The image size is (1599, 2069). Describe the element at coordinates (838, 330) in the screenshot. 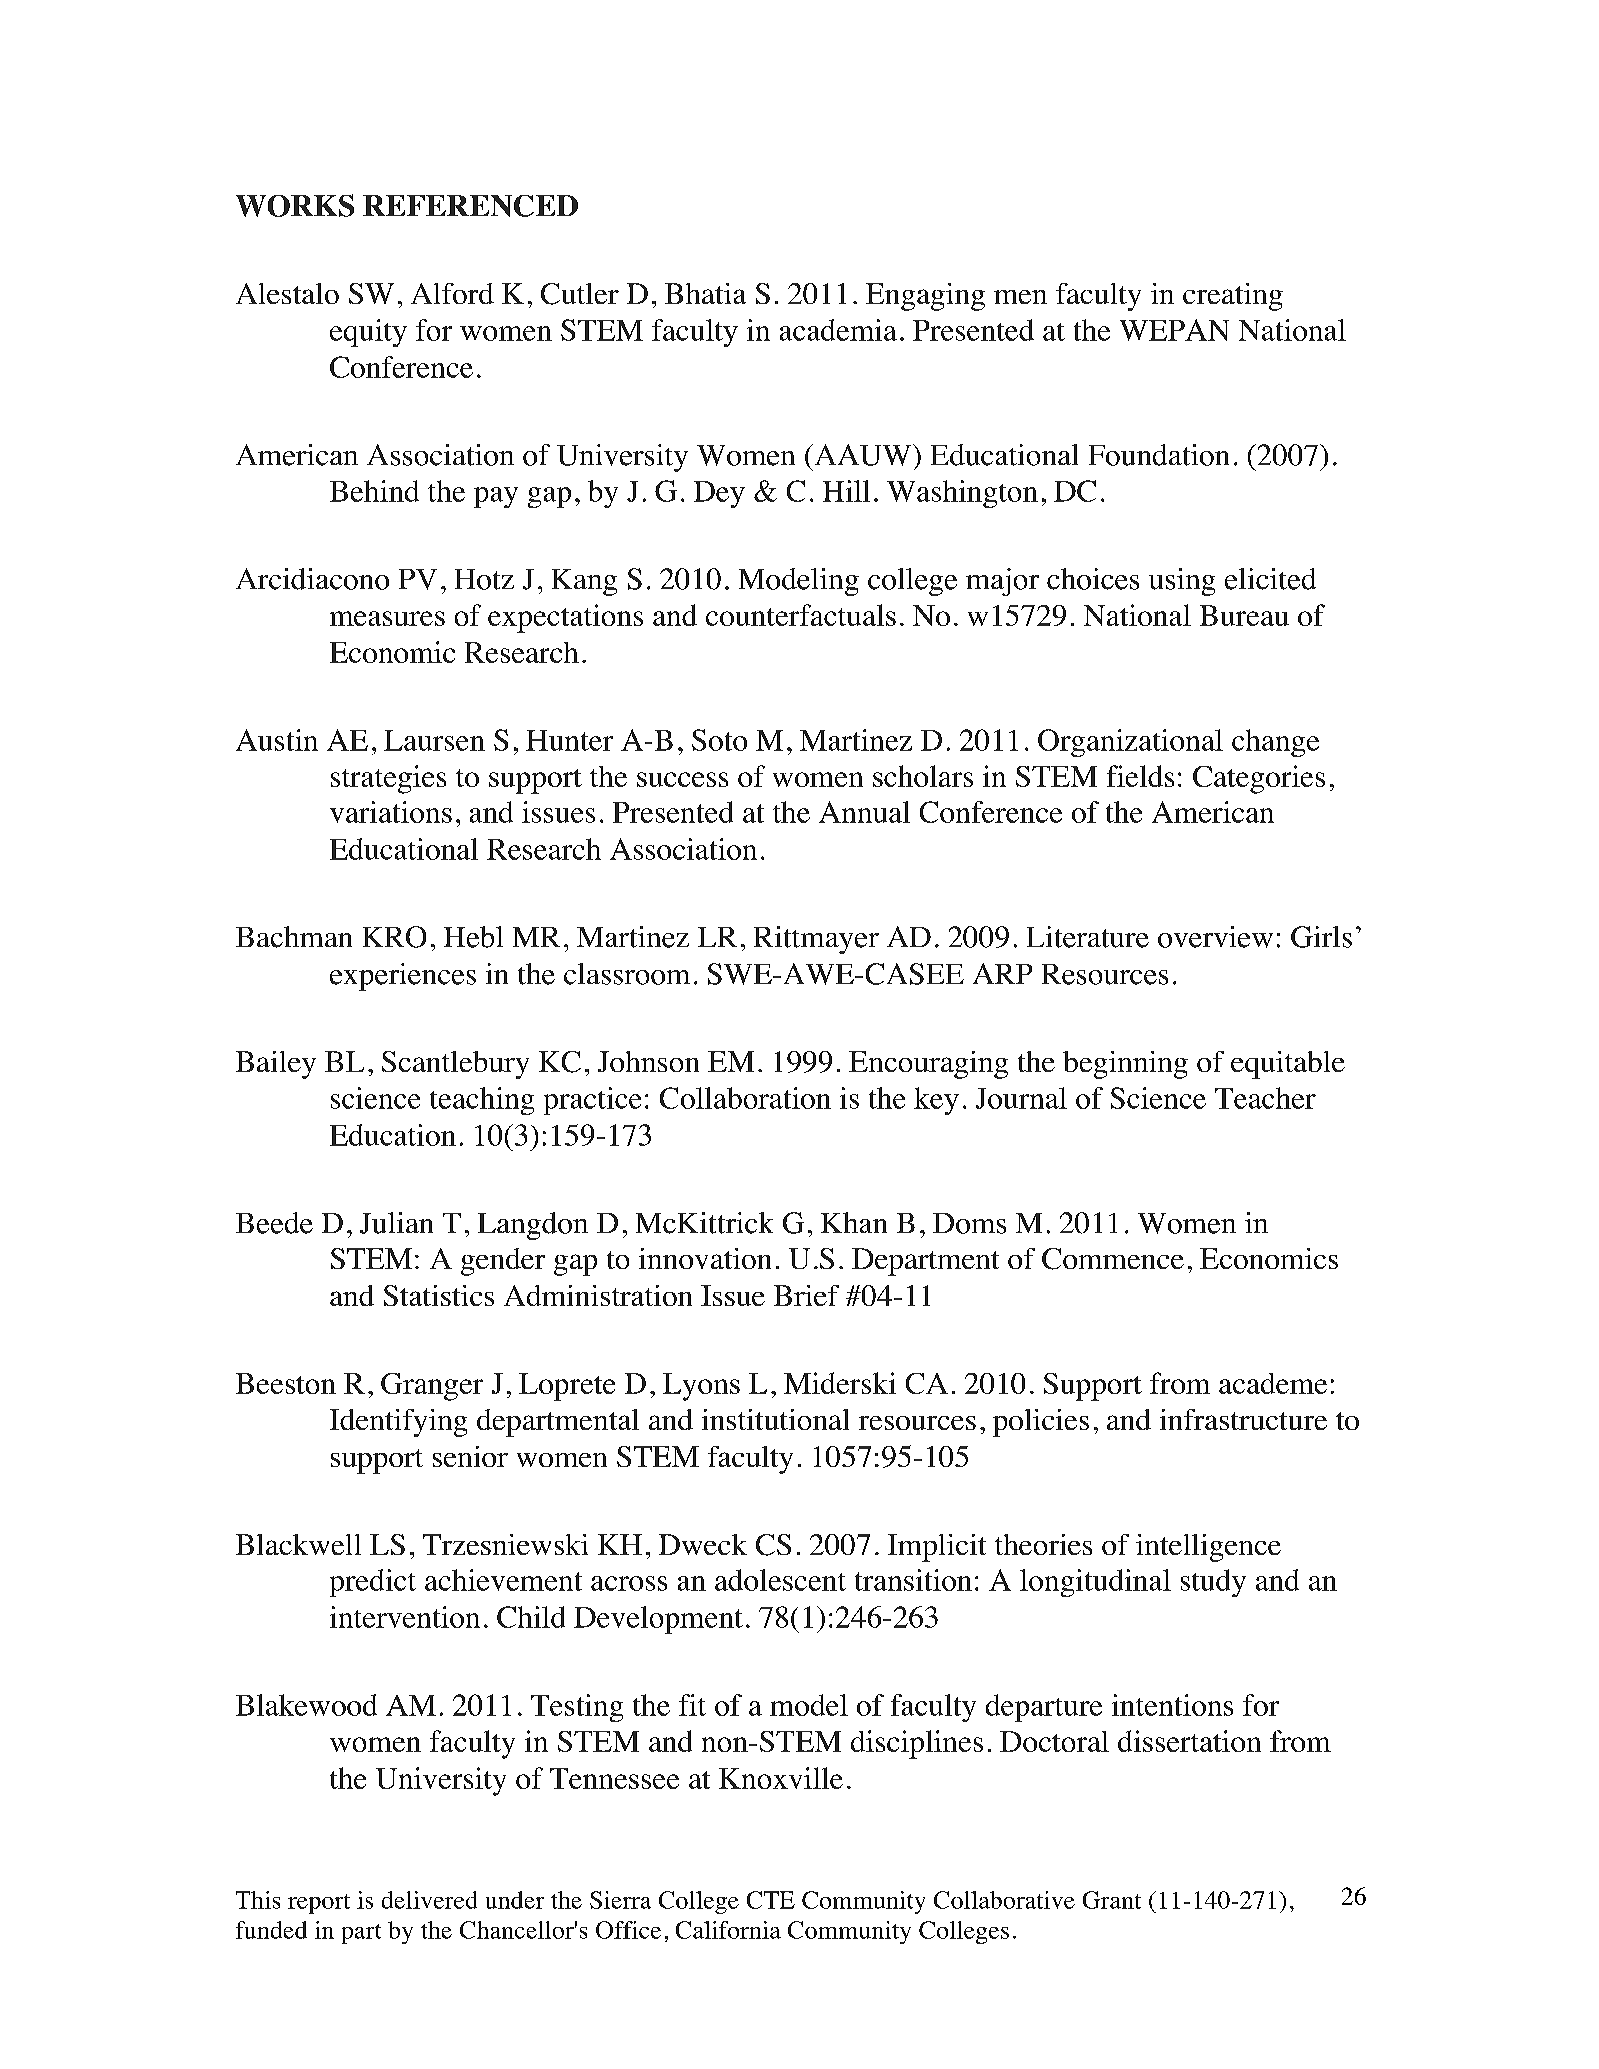

I see `academia` at that location.
